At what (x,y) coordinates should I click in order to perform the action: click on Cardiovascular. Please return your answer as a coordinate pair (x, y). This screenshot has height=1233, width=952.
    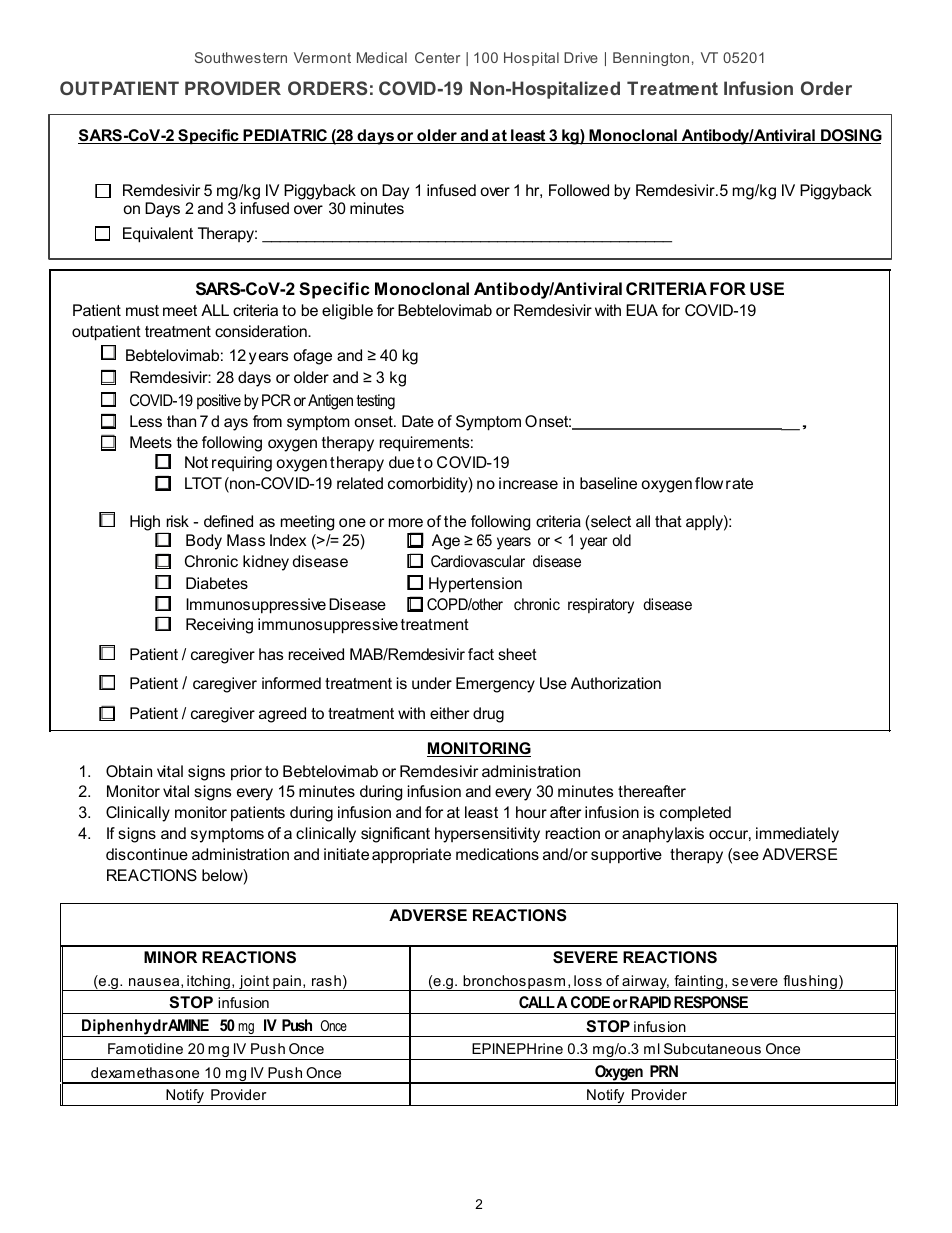
    Looking at the image, I should click on (478, 561).
